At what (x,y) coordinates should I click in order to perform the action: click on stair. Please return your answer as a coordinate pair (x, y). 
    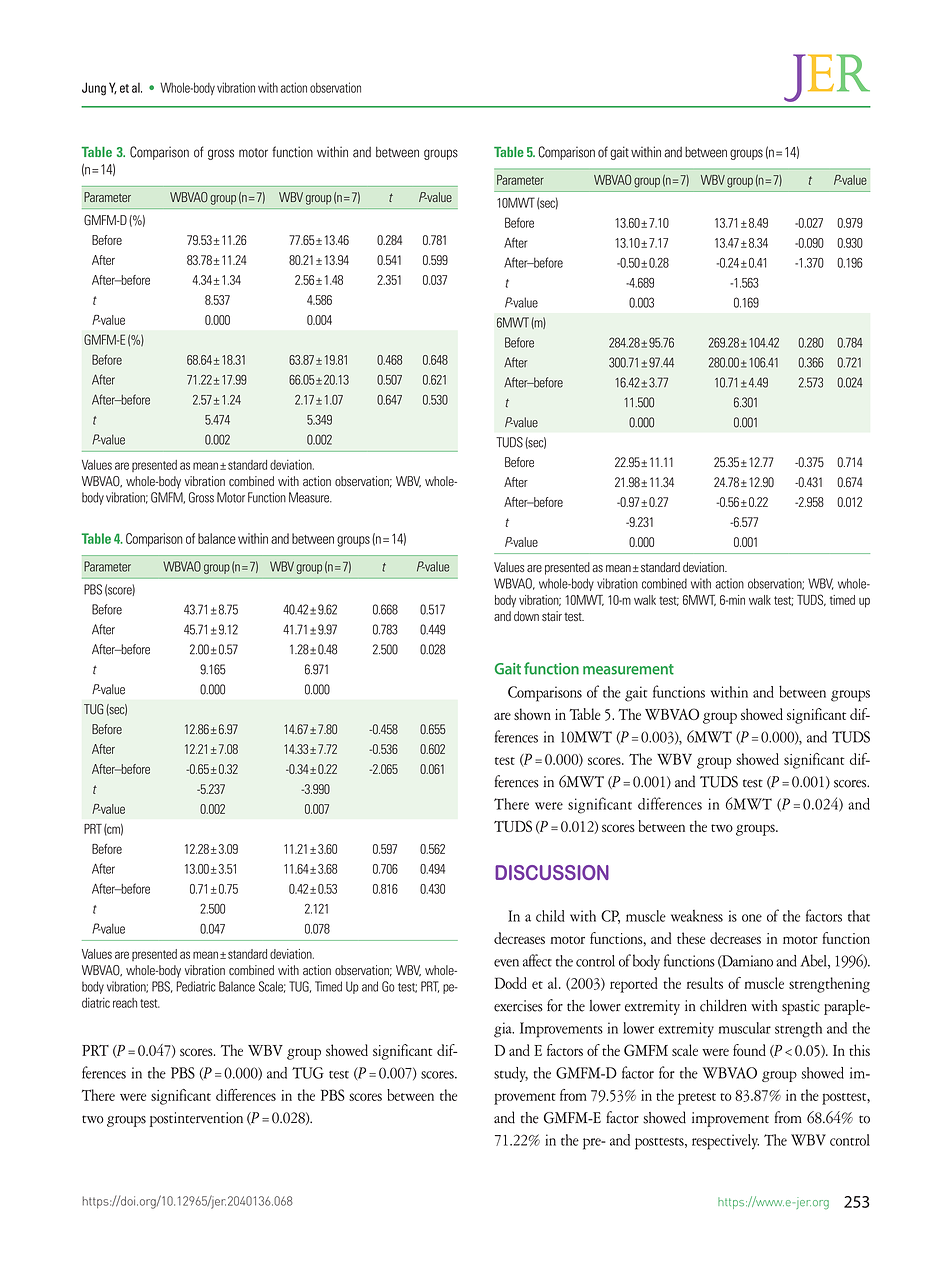
    Looking at the image, I should click on (552, 616).
